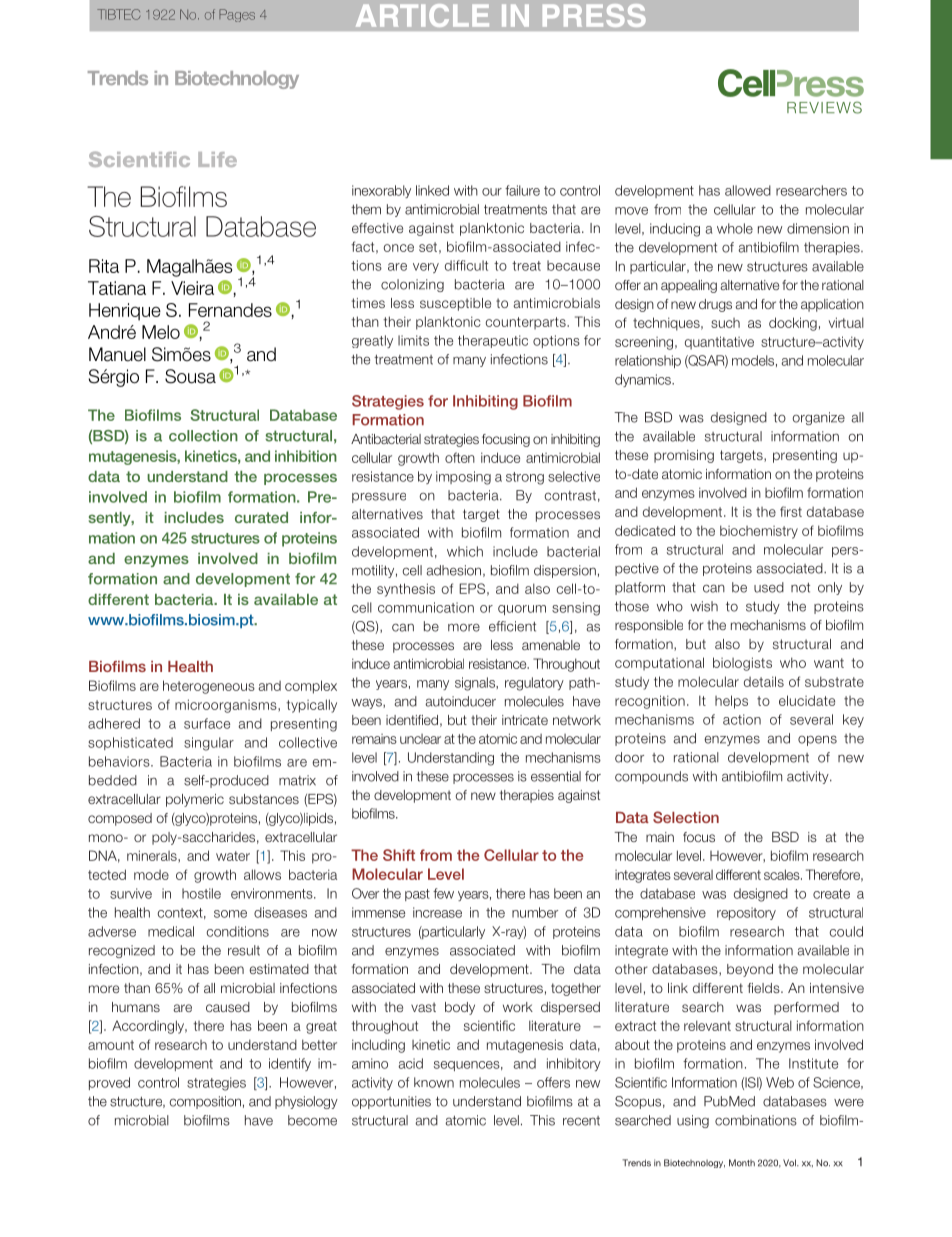  I want to click on docking, so click(793, 324).
